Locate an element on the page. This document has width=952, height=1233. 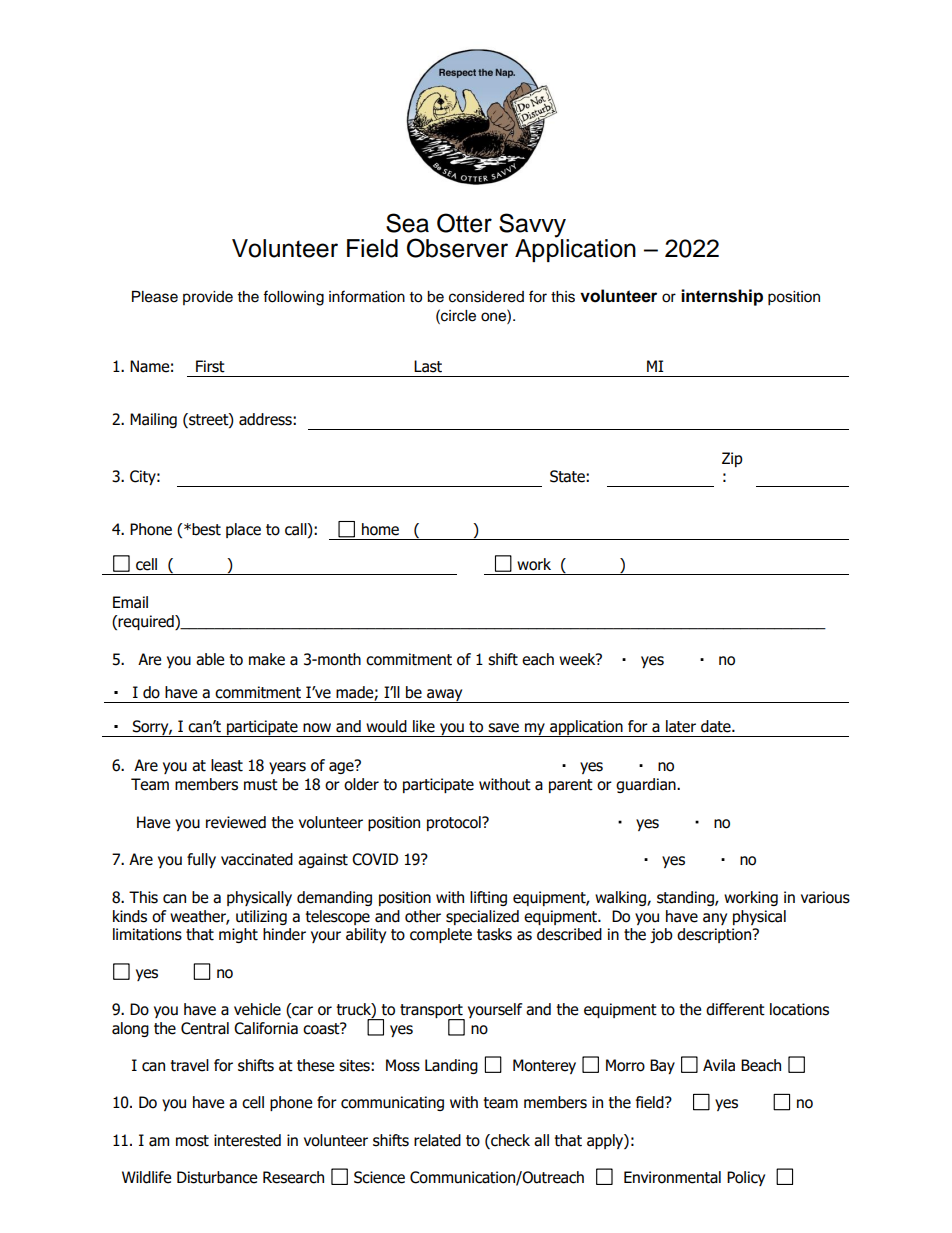
internship is located at coordinates (722, 297).
